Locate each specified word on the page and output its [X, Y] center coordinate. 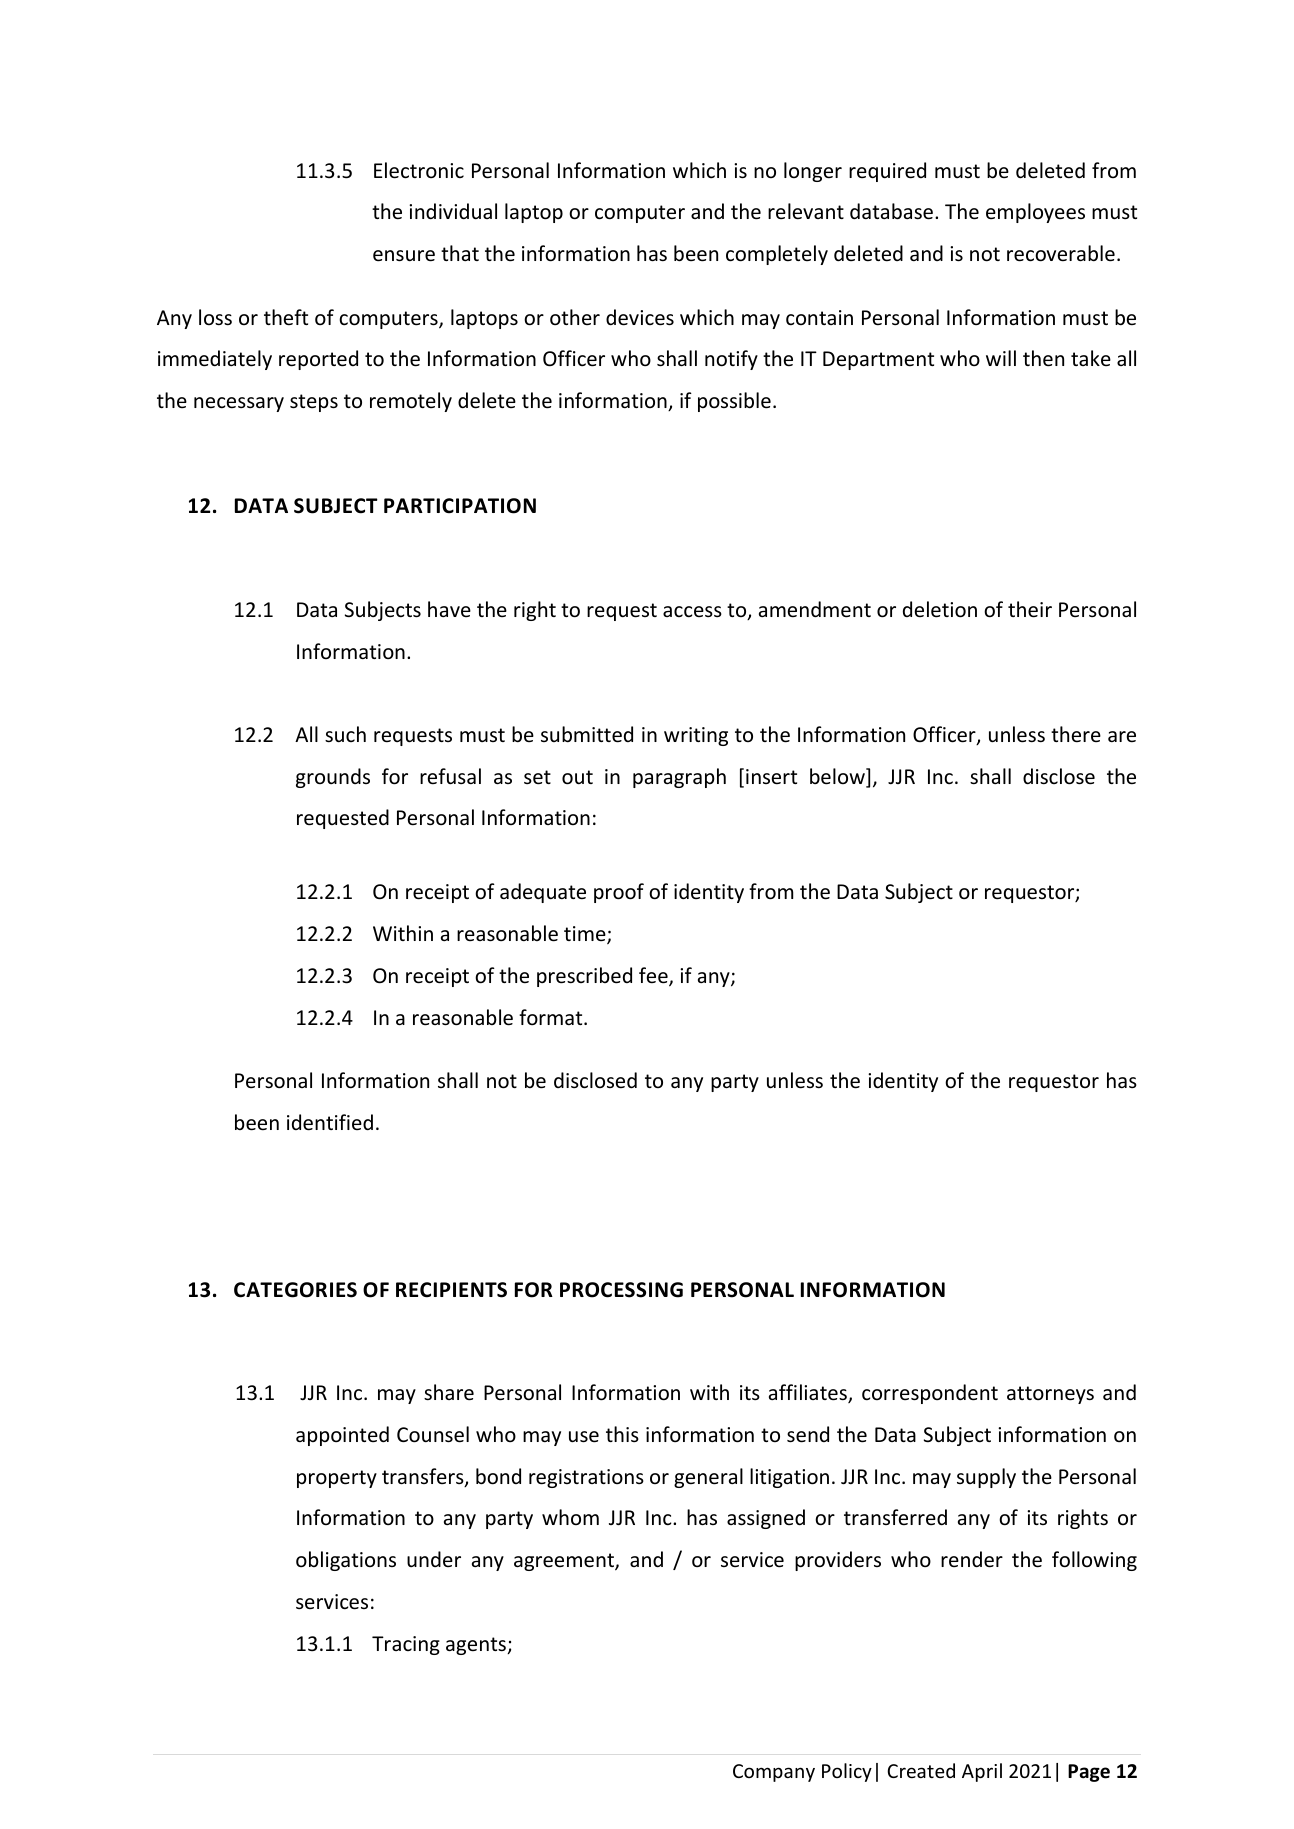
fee [654, 976]
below [838, 777]
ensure [404, 256]
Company [774, 1773]
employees [1035, 213]
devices [640, 317]
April [982, 1772]
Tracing [406, 1645]
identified [330, 1122]
